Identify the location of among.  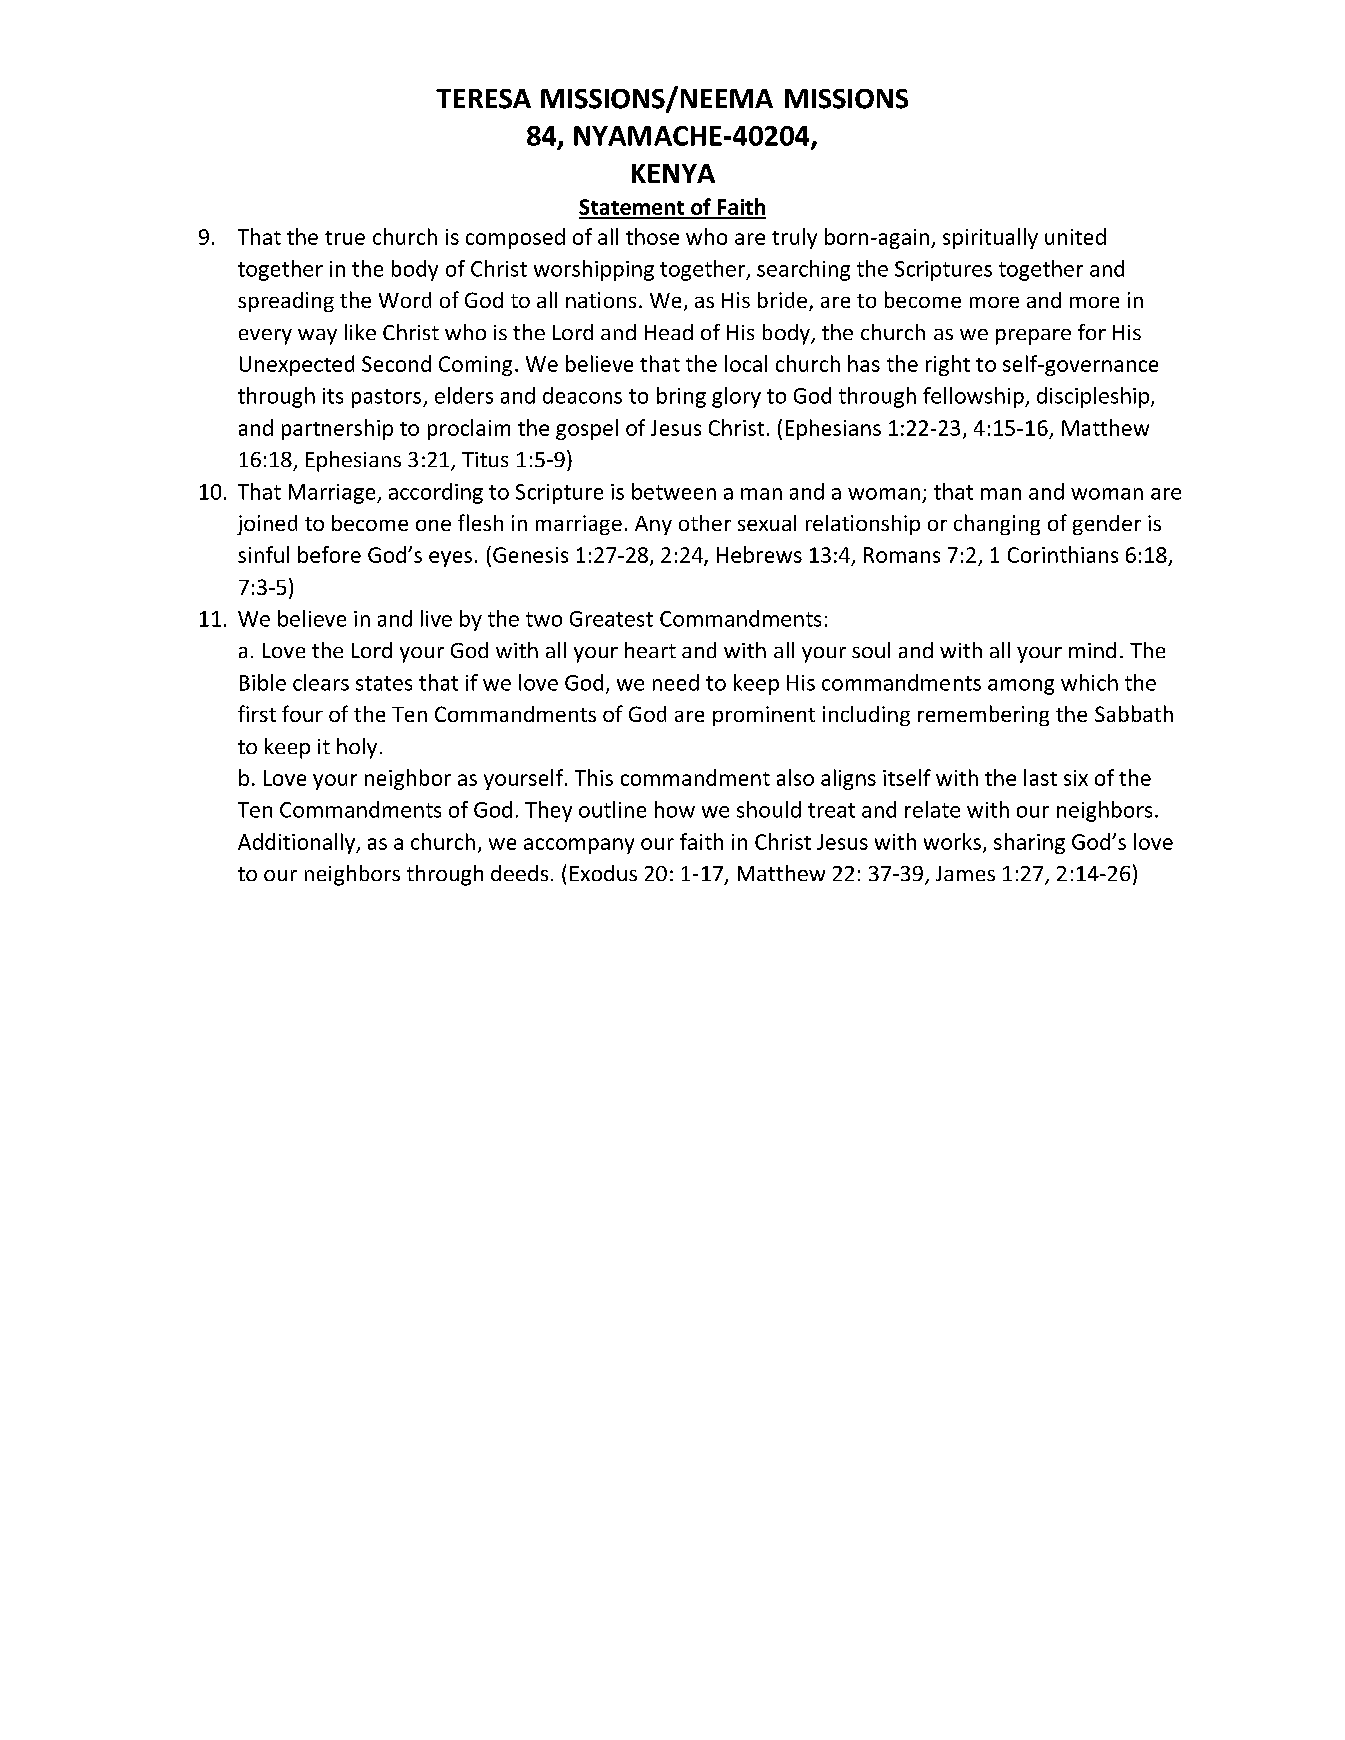
(1021, 687).
